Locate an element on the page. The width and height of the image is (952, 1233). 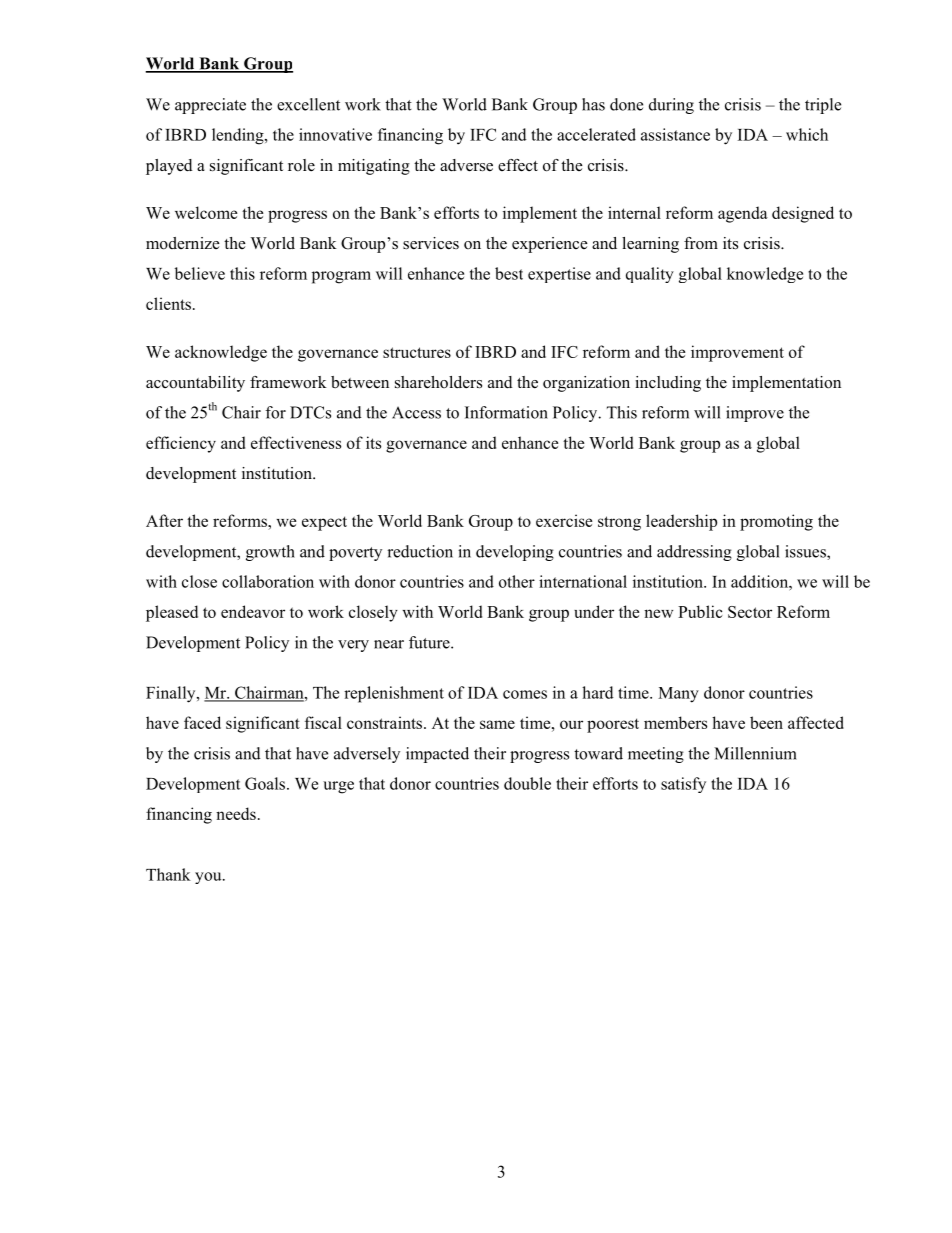
accountability is located at coordinates (195, 384).
